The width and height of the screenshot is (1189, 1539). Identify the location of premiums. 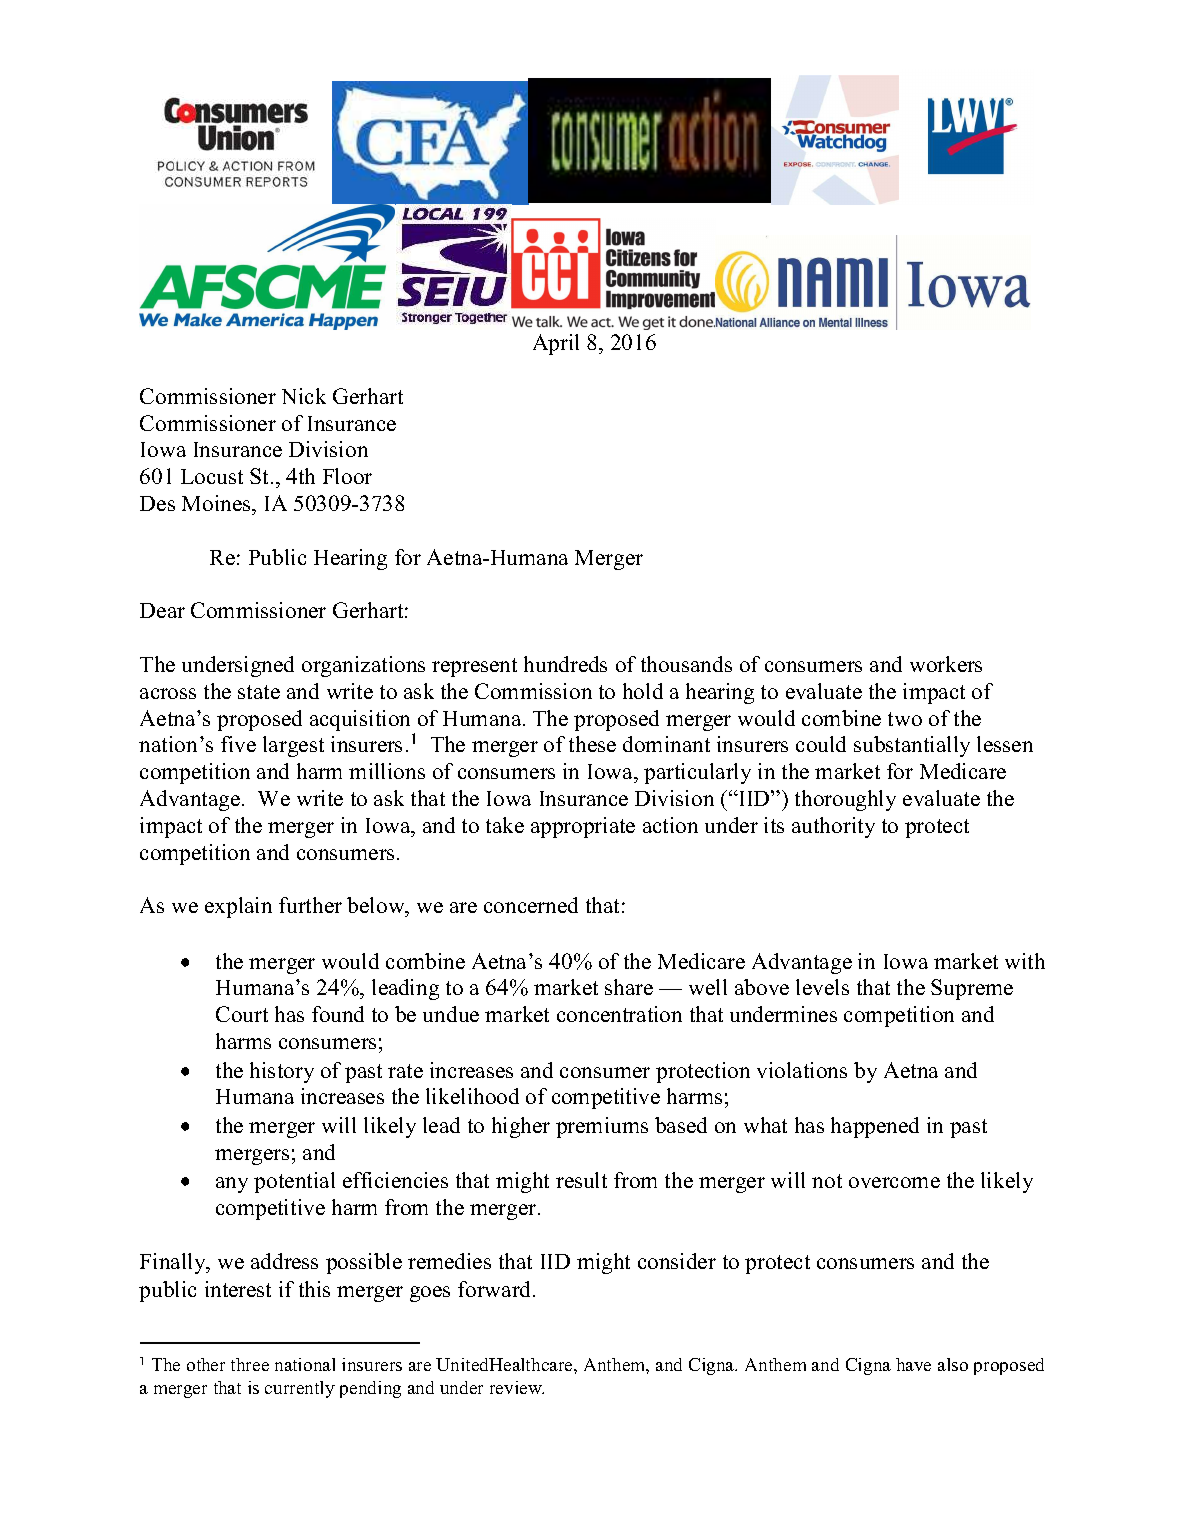
(602, 1127).
